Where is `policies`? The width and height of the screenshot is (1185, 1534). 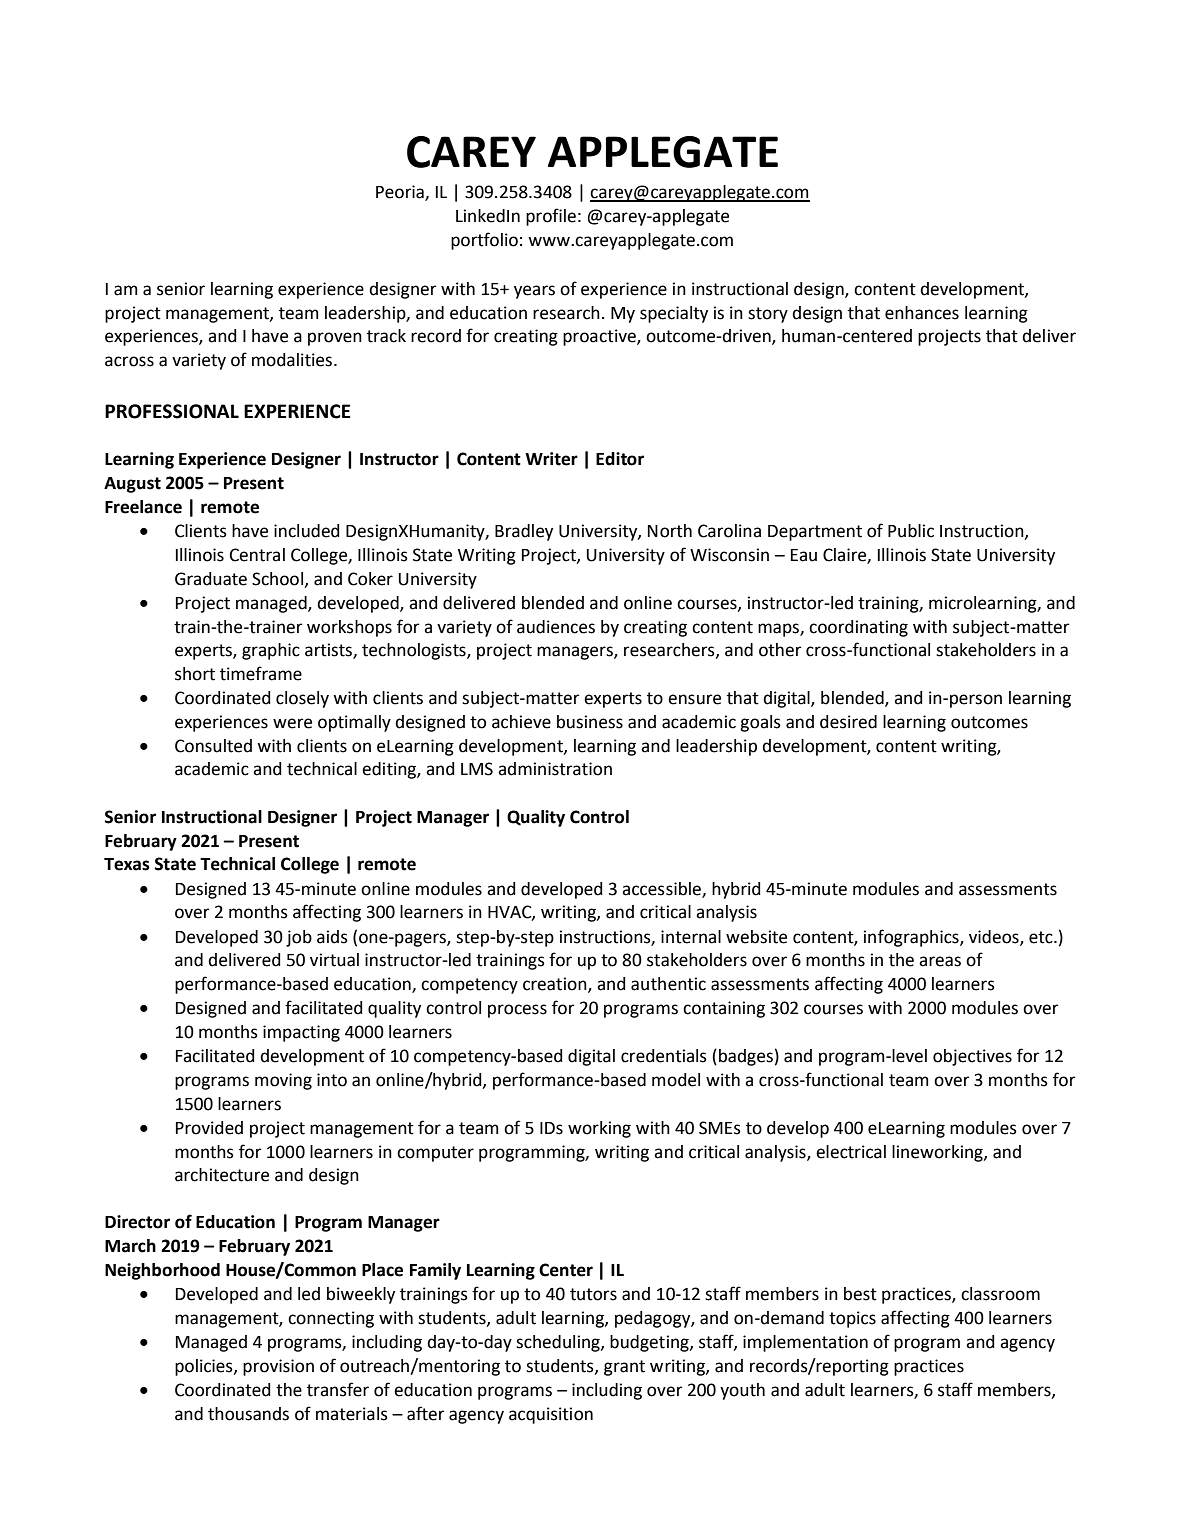 policies is located at coordinates (205, 1367).
